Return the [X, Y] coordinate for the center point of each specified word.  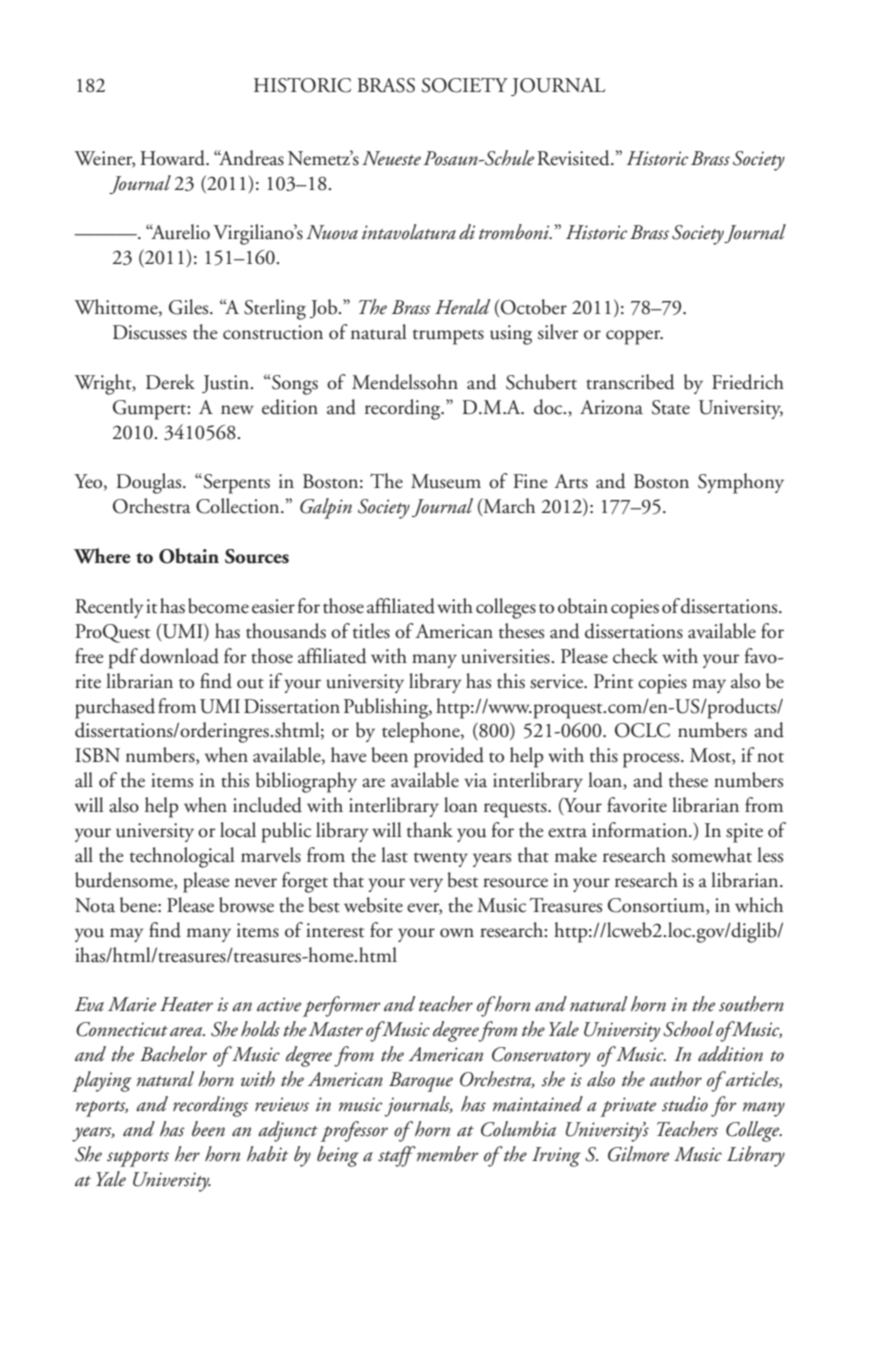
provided [449, 757]
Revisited [574, 158]
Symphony [741, 483]
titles [371, 631]
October [533, 307]
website [373, 905]
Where [102, 556]
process [652, 760]
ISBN [97, 755]
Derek [170, 382]
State [671, 407]
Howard [173, 158]
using [511, 335]
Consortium [657, 906]
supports [138, 1159]
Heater [186, 1004]
